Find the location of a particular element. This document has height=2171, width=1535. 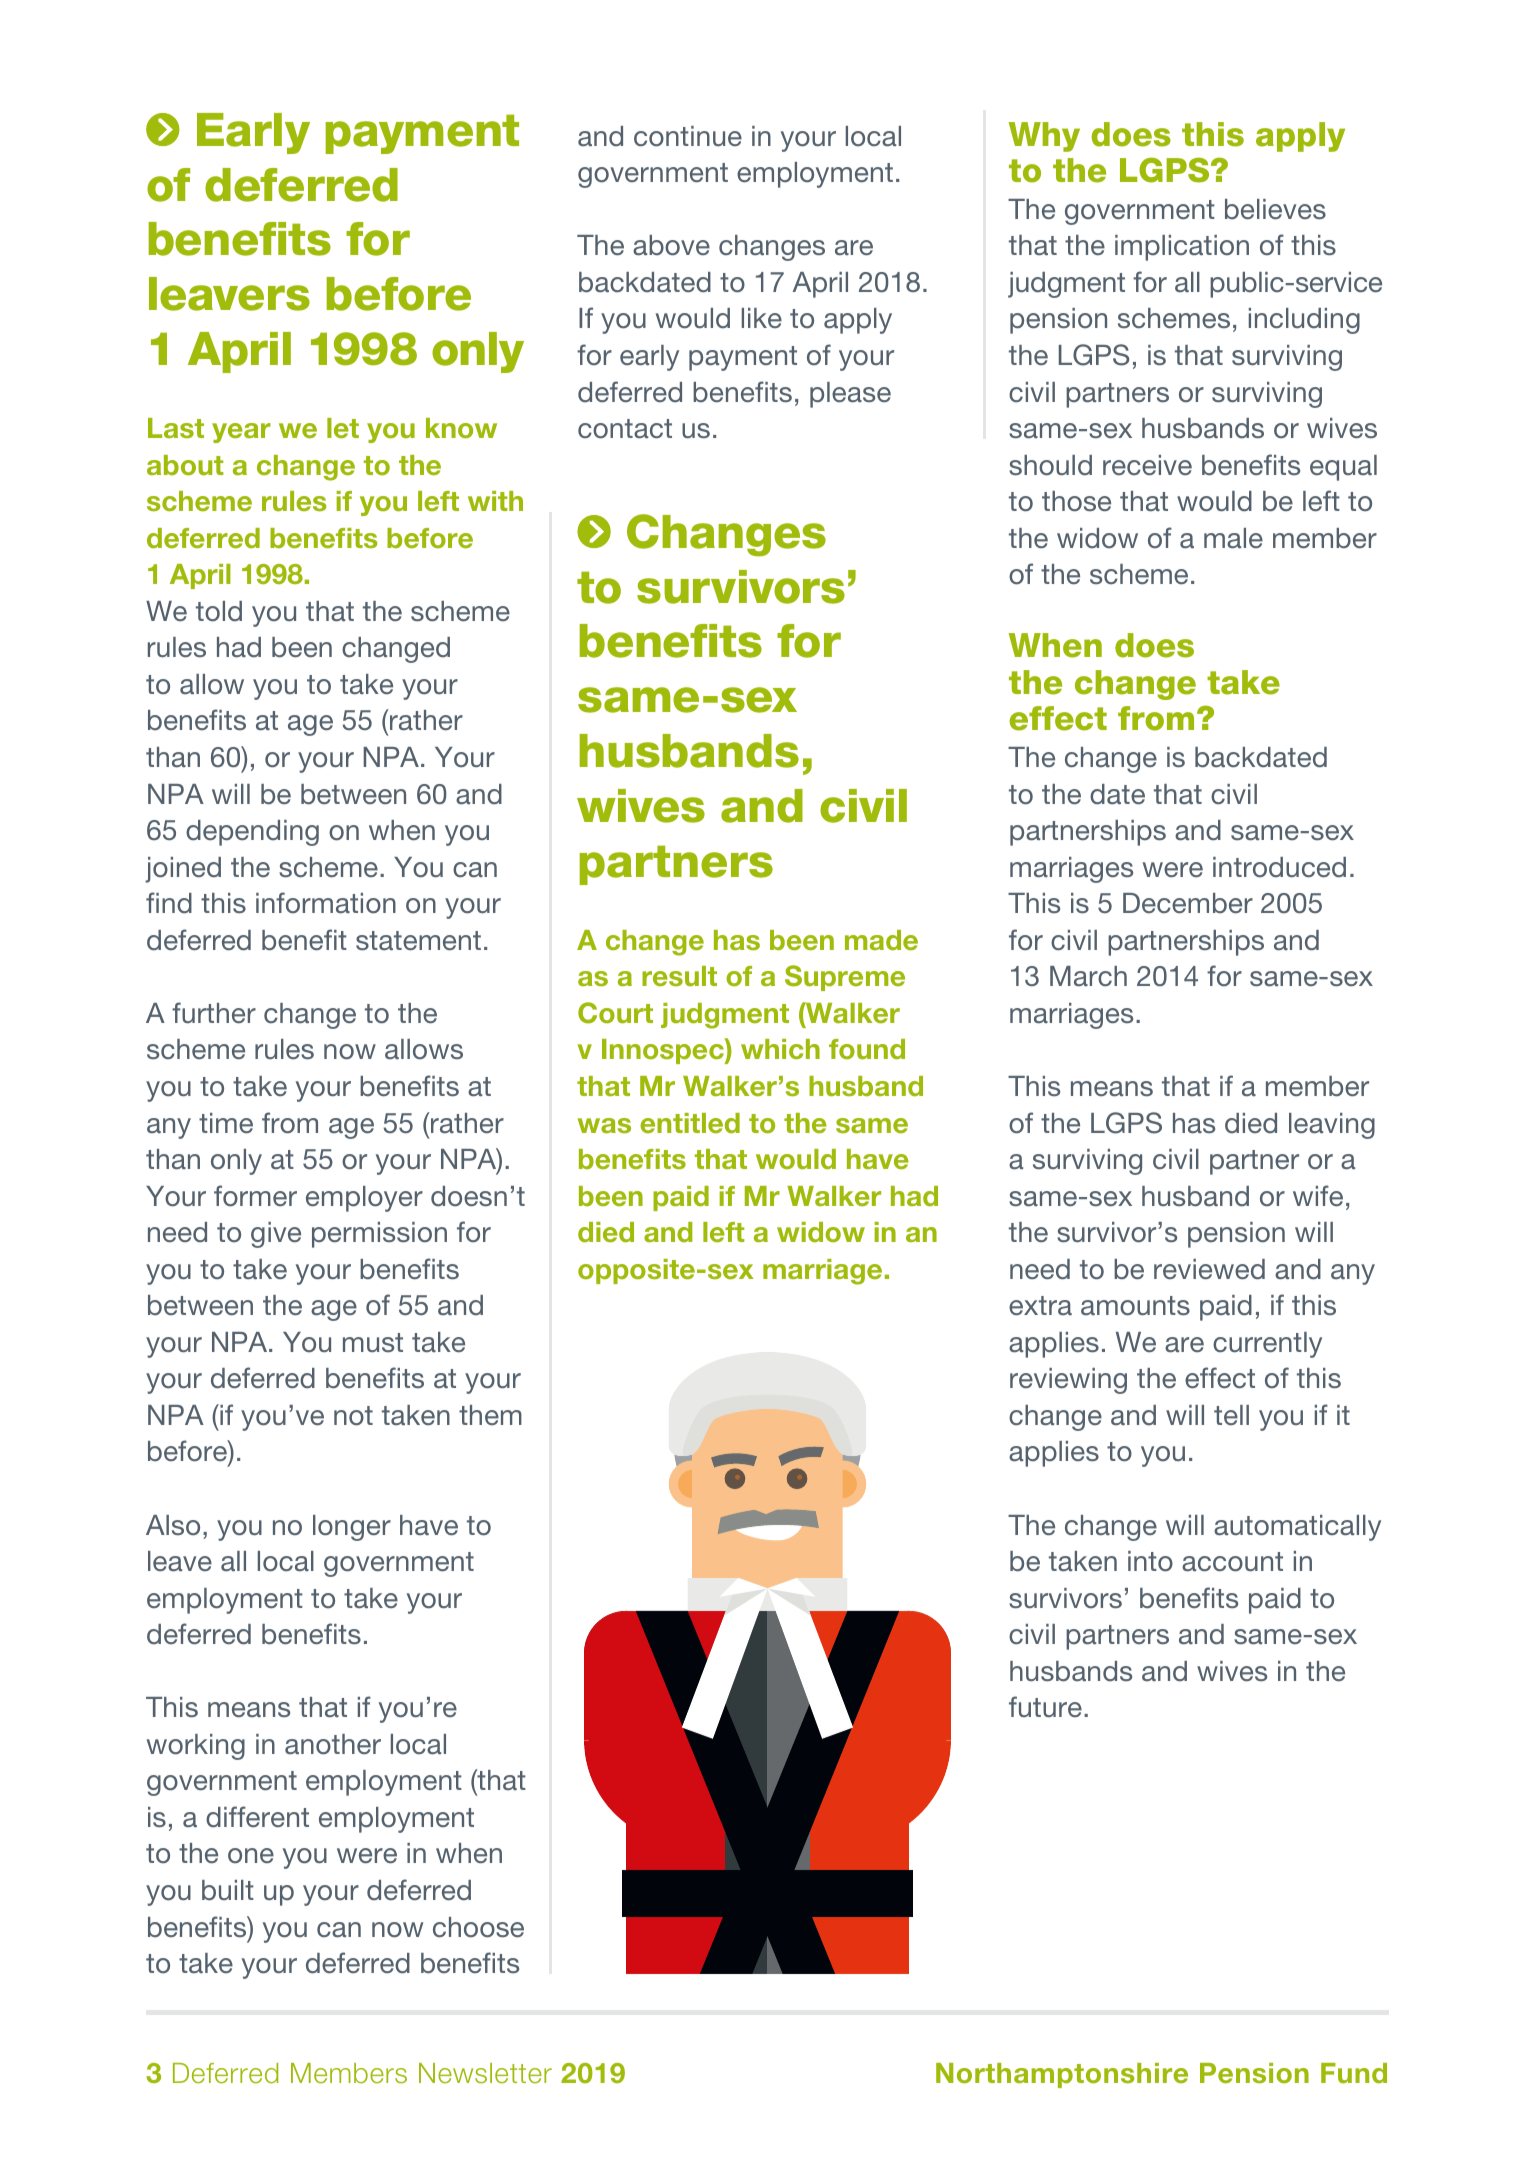

entitled is located at coordinates (690, 1123).
